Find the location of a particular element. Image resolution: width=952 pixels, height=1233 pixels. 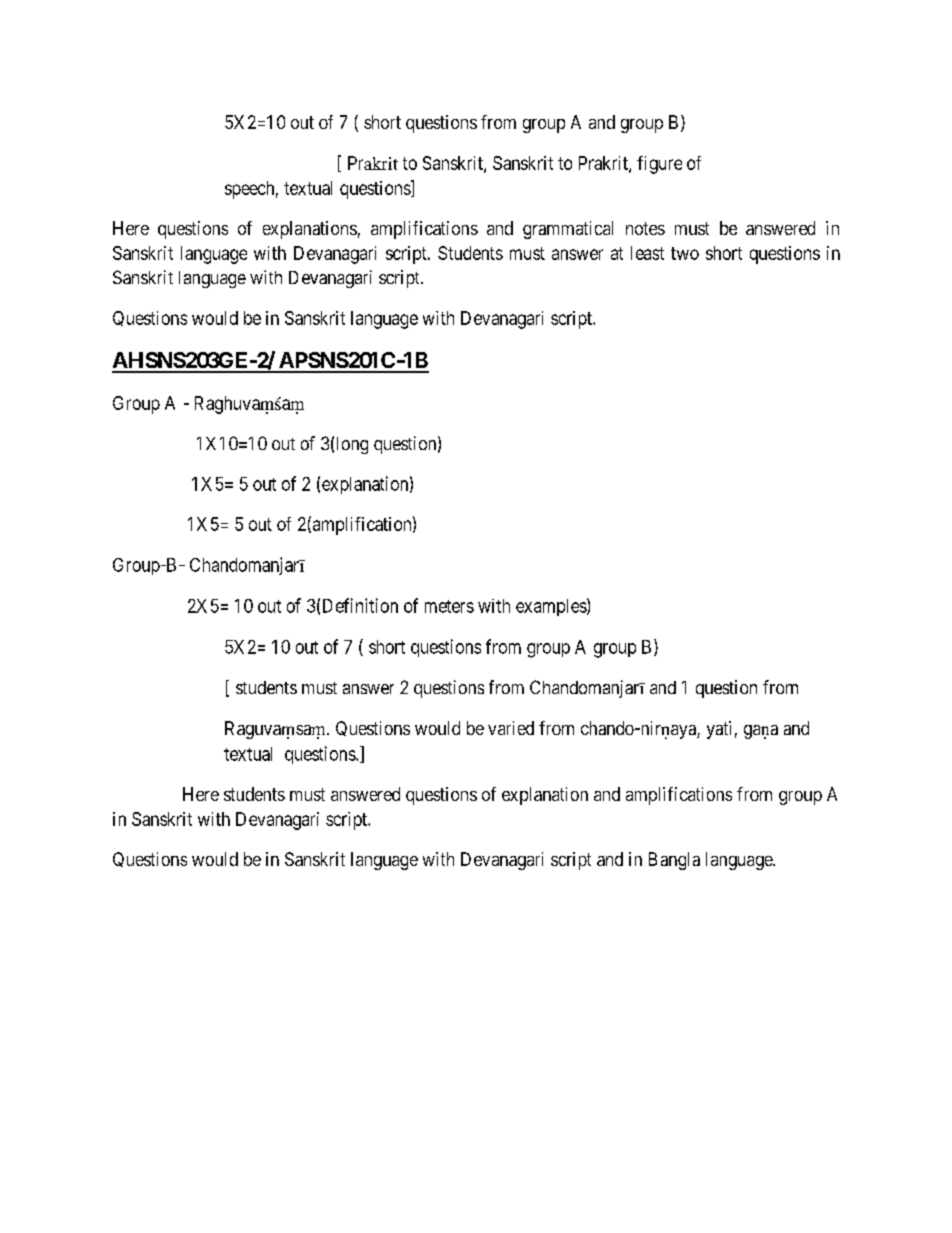

notes is located at coordinates (645, 228).
